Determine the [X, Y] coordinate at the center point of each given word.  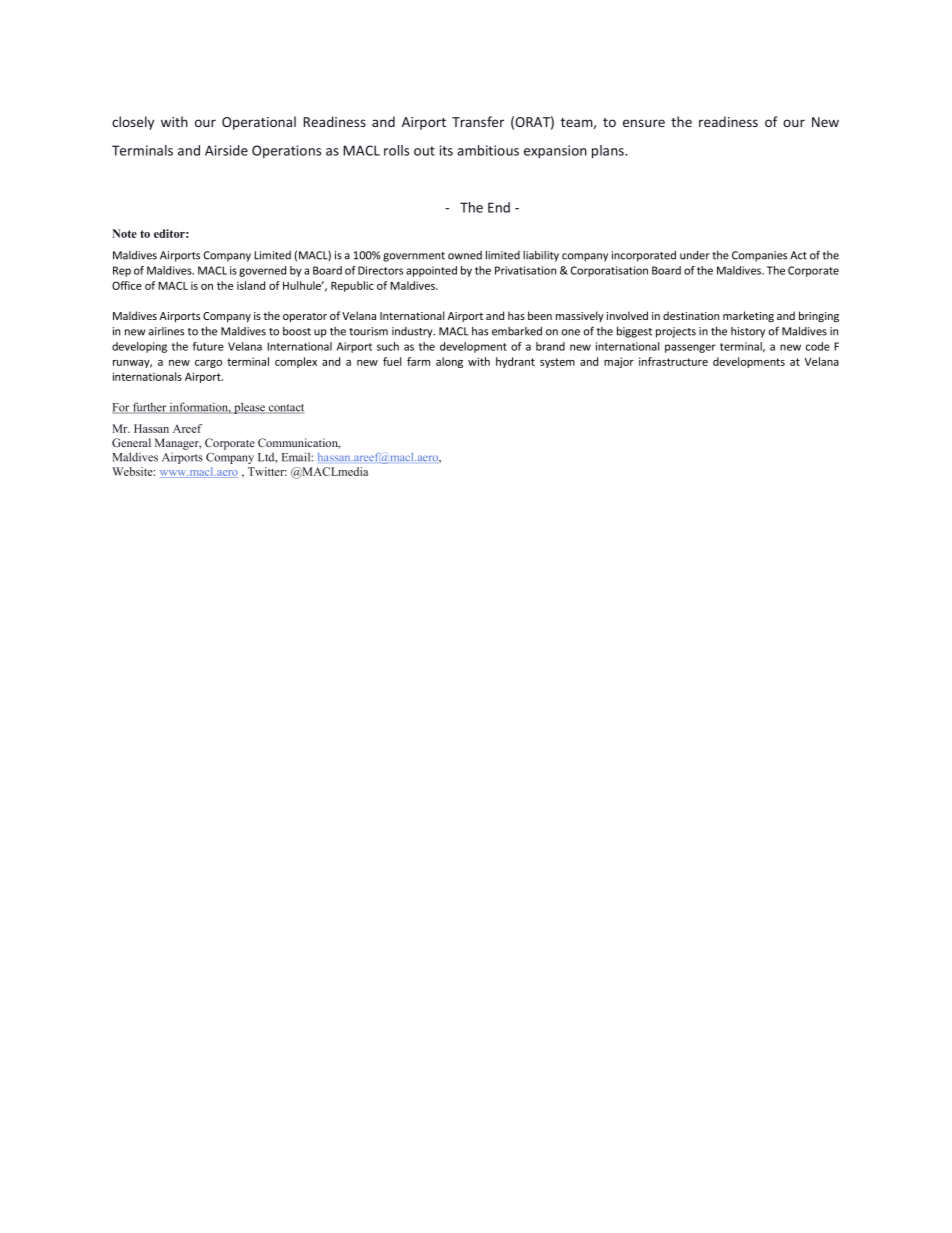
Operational [259, 123]
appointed [431, 271]
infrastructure [673, 361]
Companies [759, 256]
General [131, 442]
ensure [644, 123]
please [250, 408]
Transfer [478, 121]
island [251, 285]
